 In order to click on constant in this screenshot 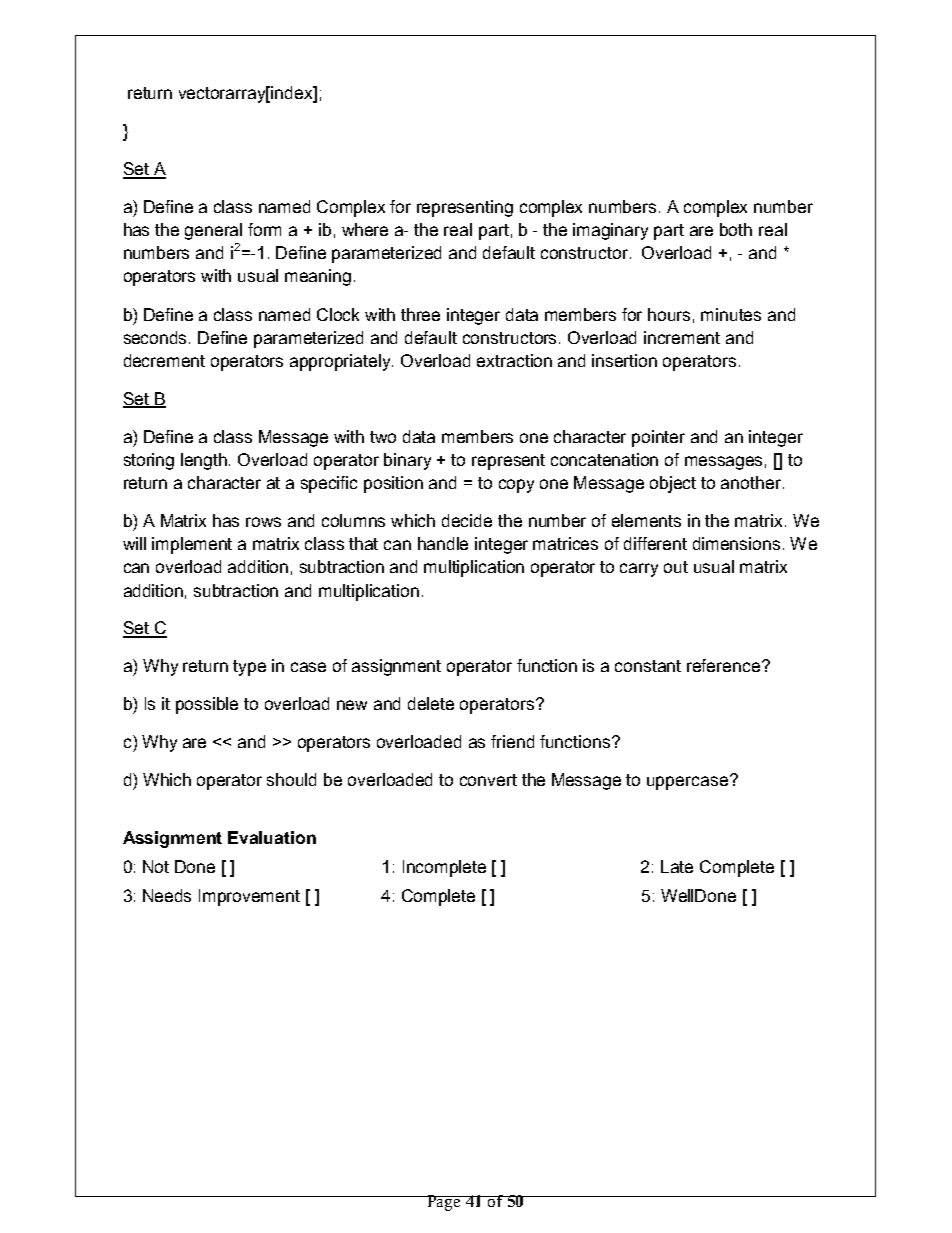, I will do `click(648, 666)`.
